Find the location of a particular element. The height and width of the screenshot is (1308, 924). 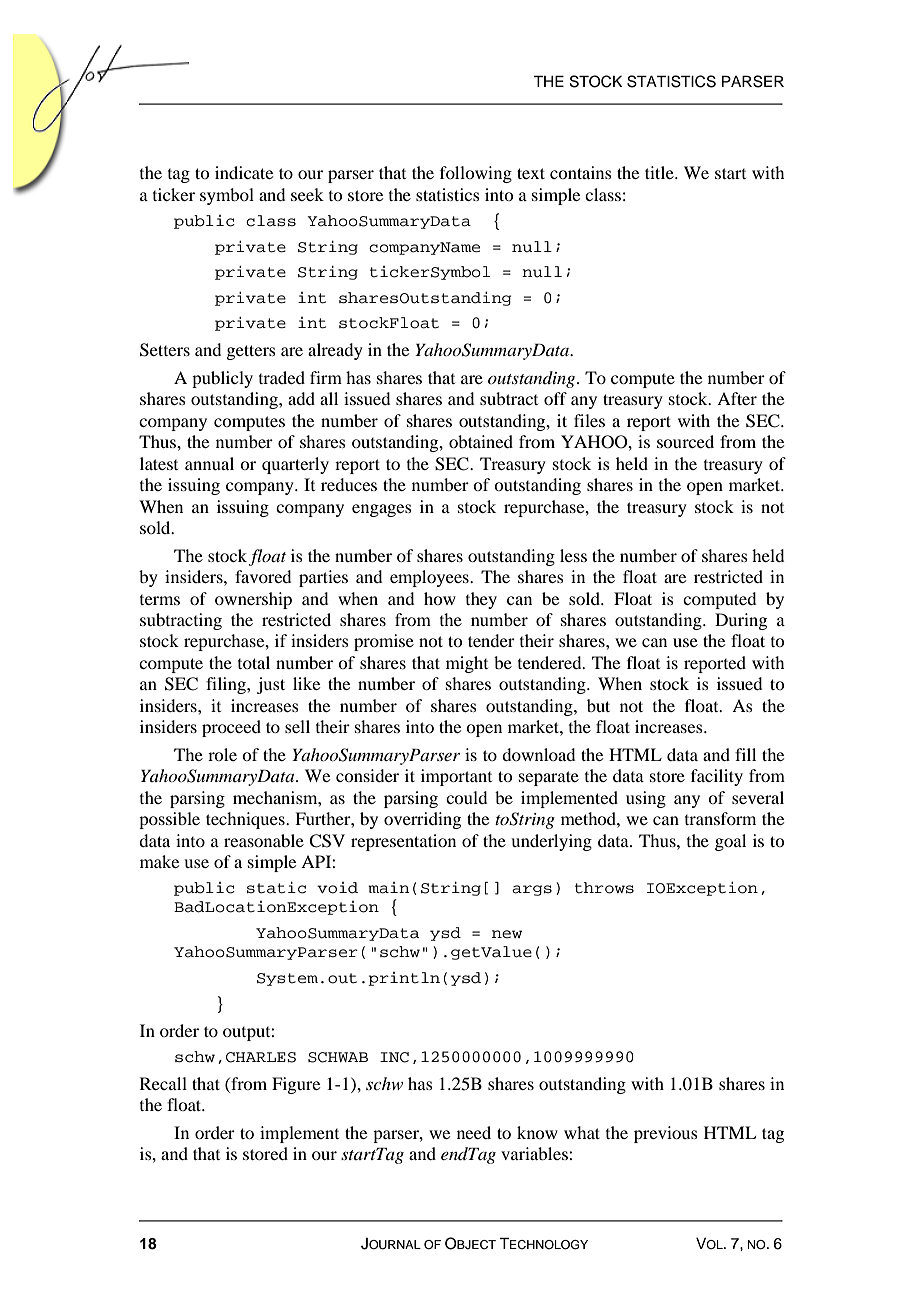

indicate is located at coordinates (244, 172).
